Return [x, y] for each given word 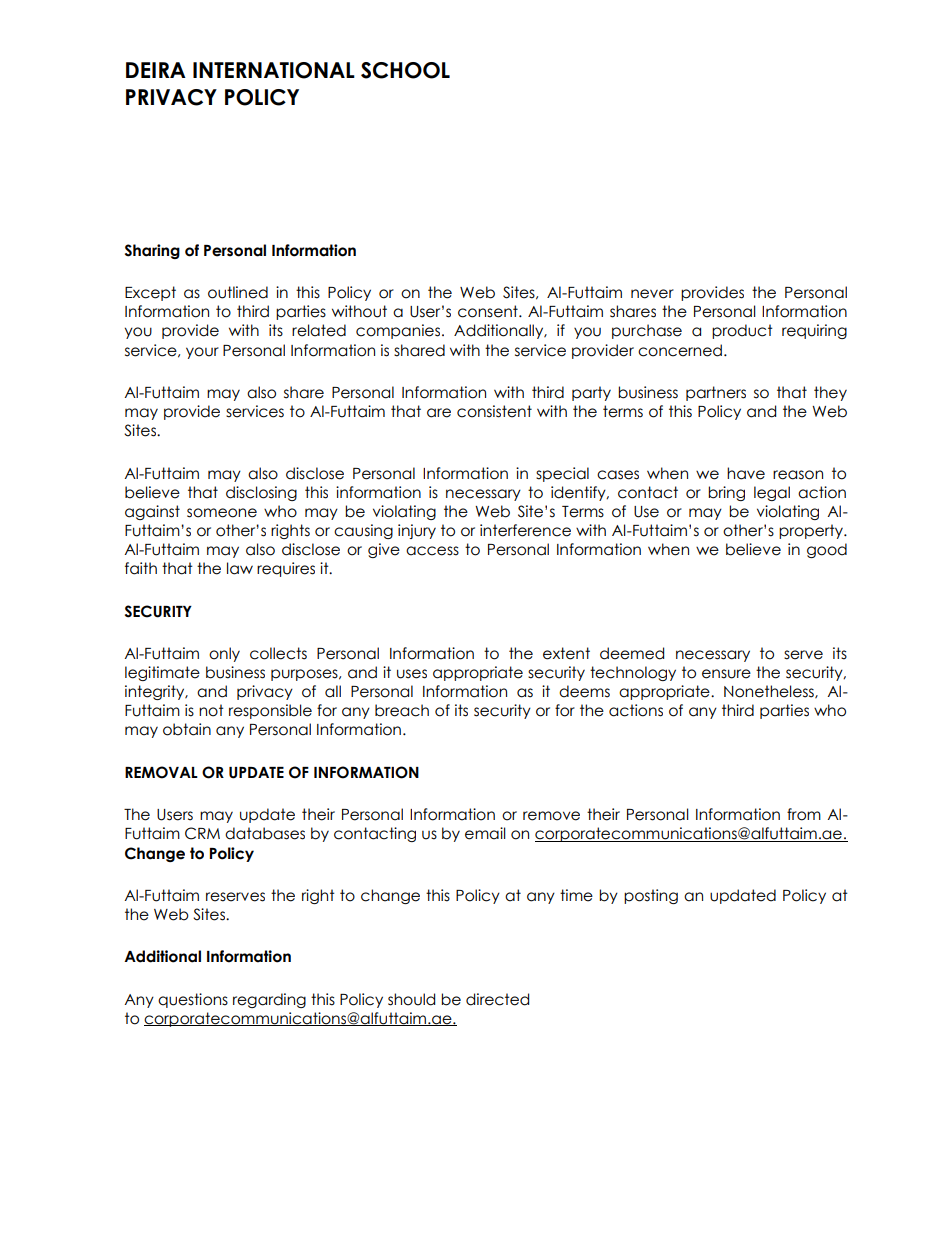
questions [193, 1000]
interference [525, 530]
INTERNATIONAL [274, 70]
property [812, 531]
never [652, 294]
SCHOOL [405, 70]
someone [222, 513]
